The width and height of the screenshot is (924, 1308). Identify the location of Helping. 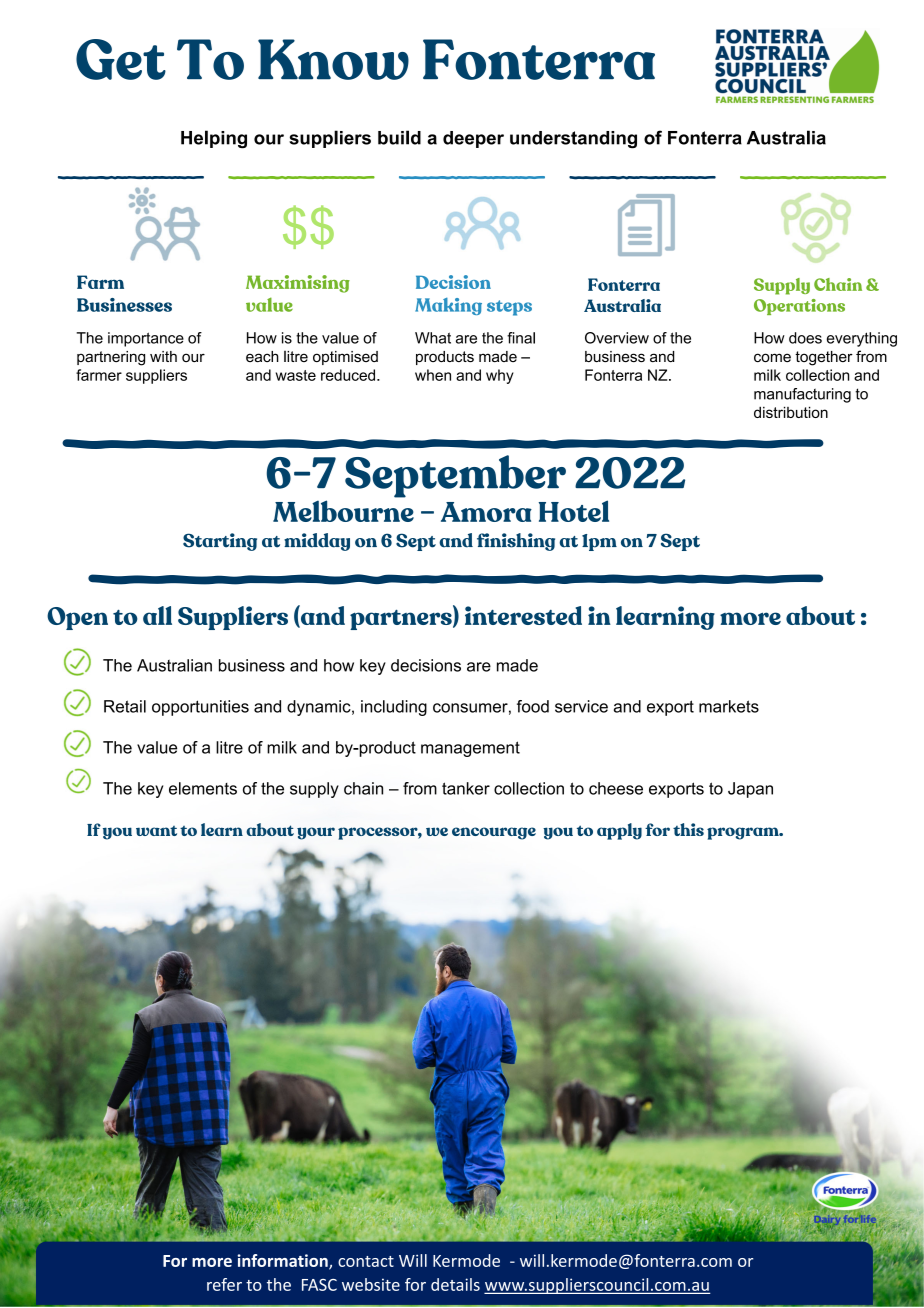
(214, 139).
